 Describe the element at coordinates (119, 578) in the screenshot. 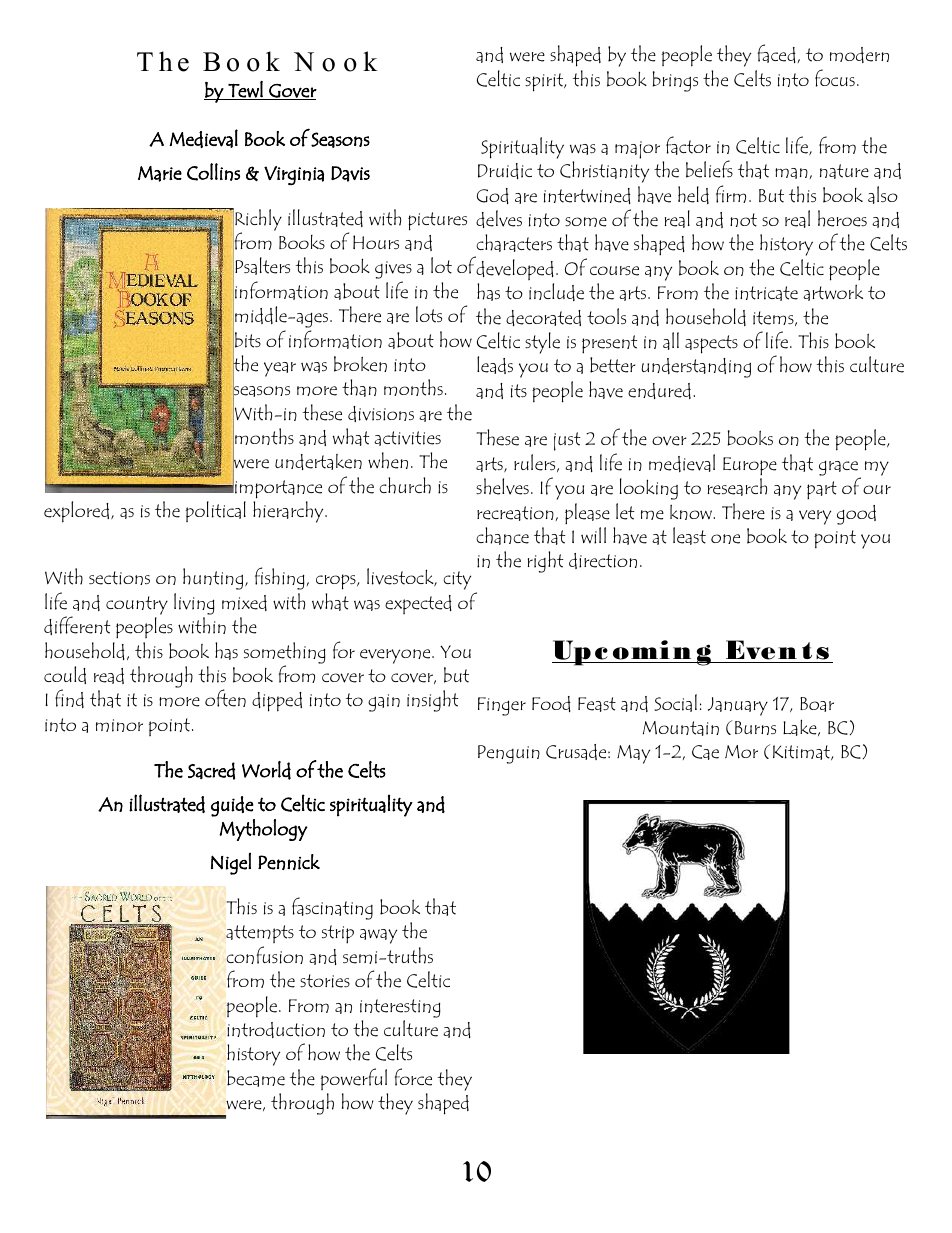

I see `sections` at that location.
